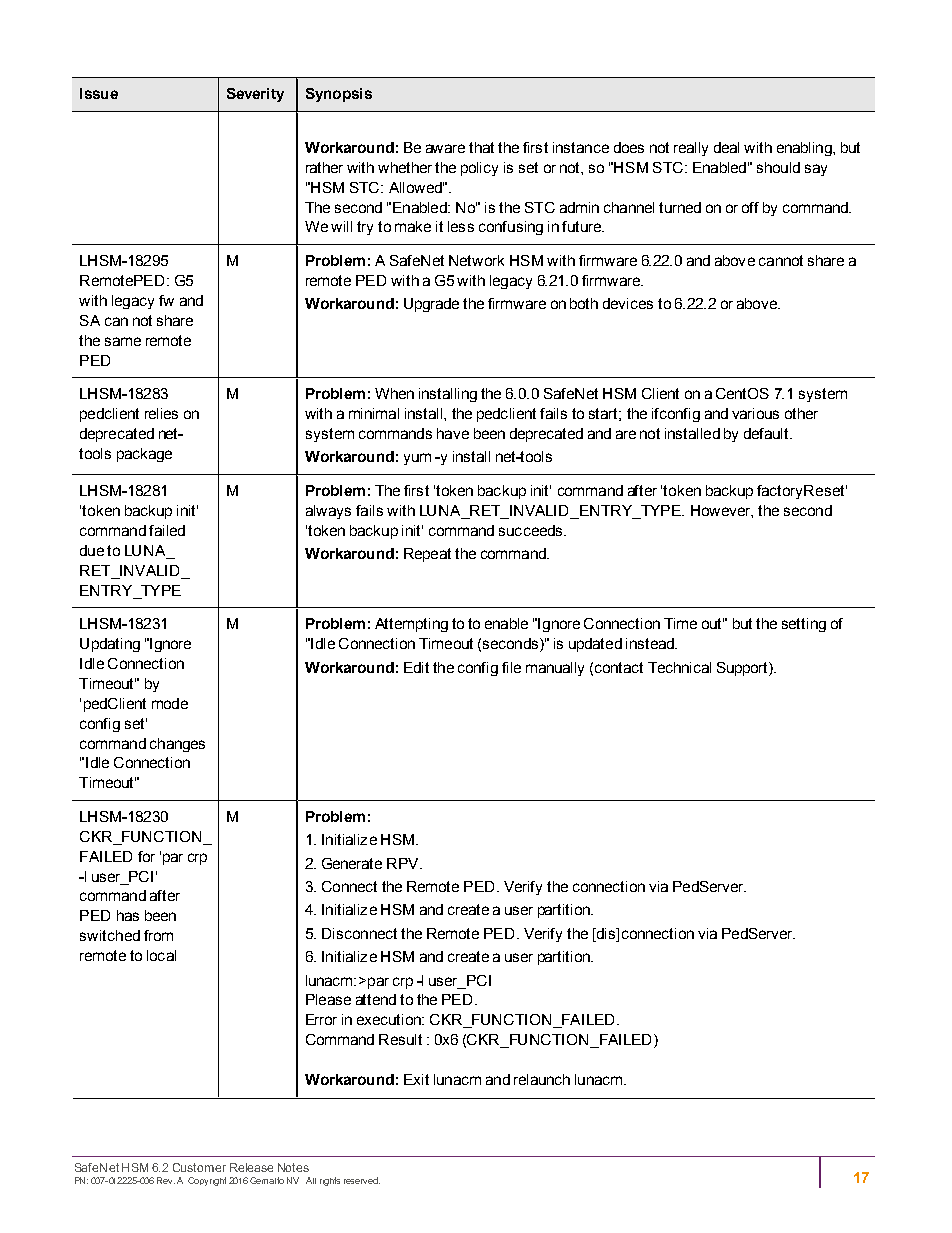 The image size is (952, 1233). What do you see at coordinates (445, 148) in the screenshot?
I see `aware` at bounding box center [445, 148].
